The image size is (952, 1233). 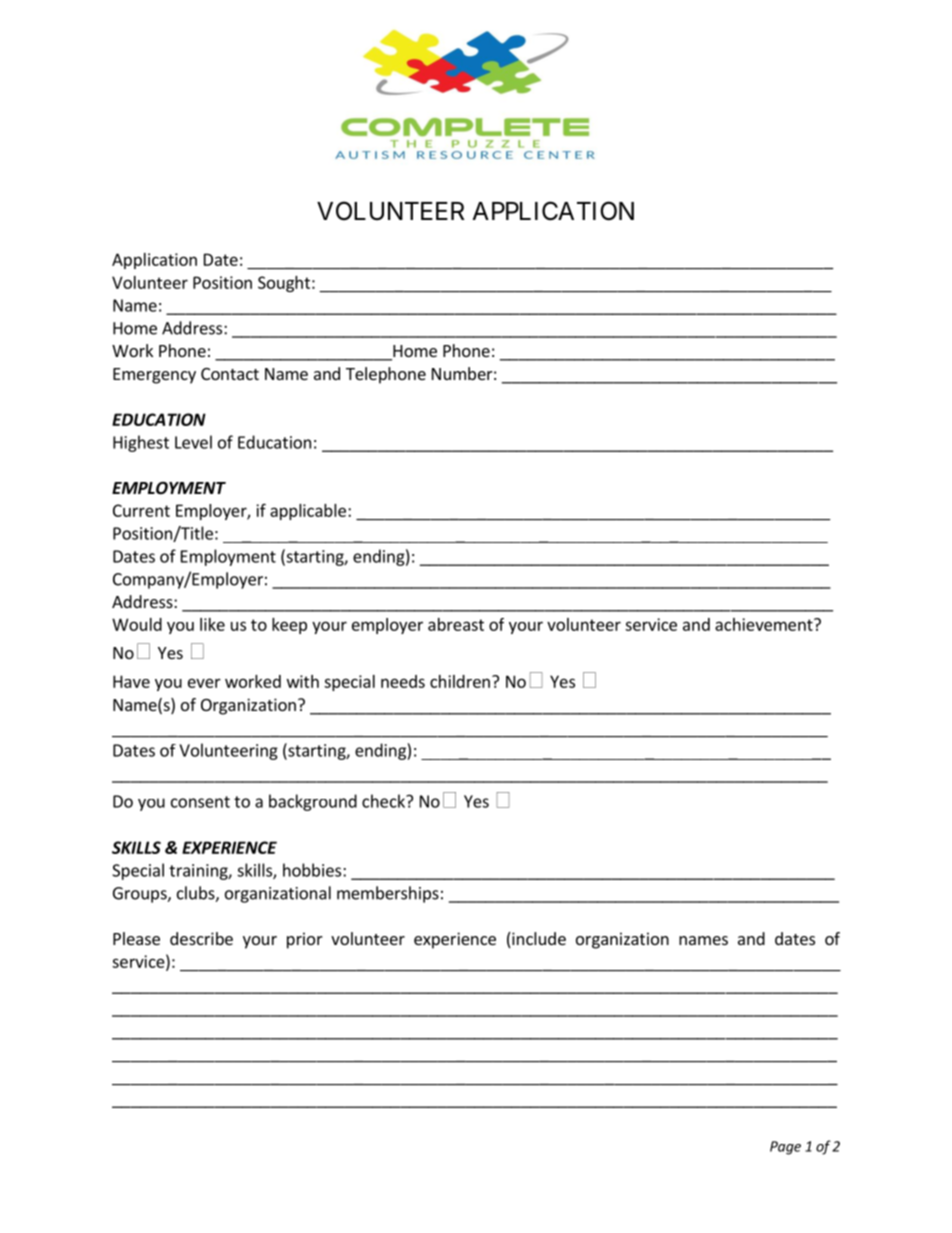 What do you see at coordinates (201, 938) in the page?
I see `describe` at bounding box center [201, 938].
